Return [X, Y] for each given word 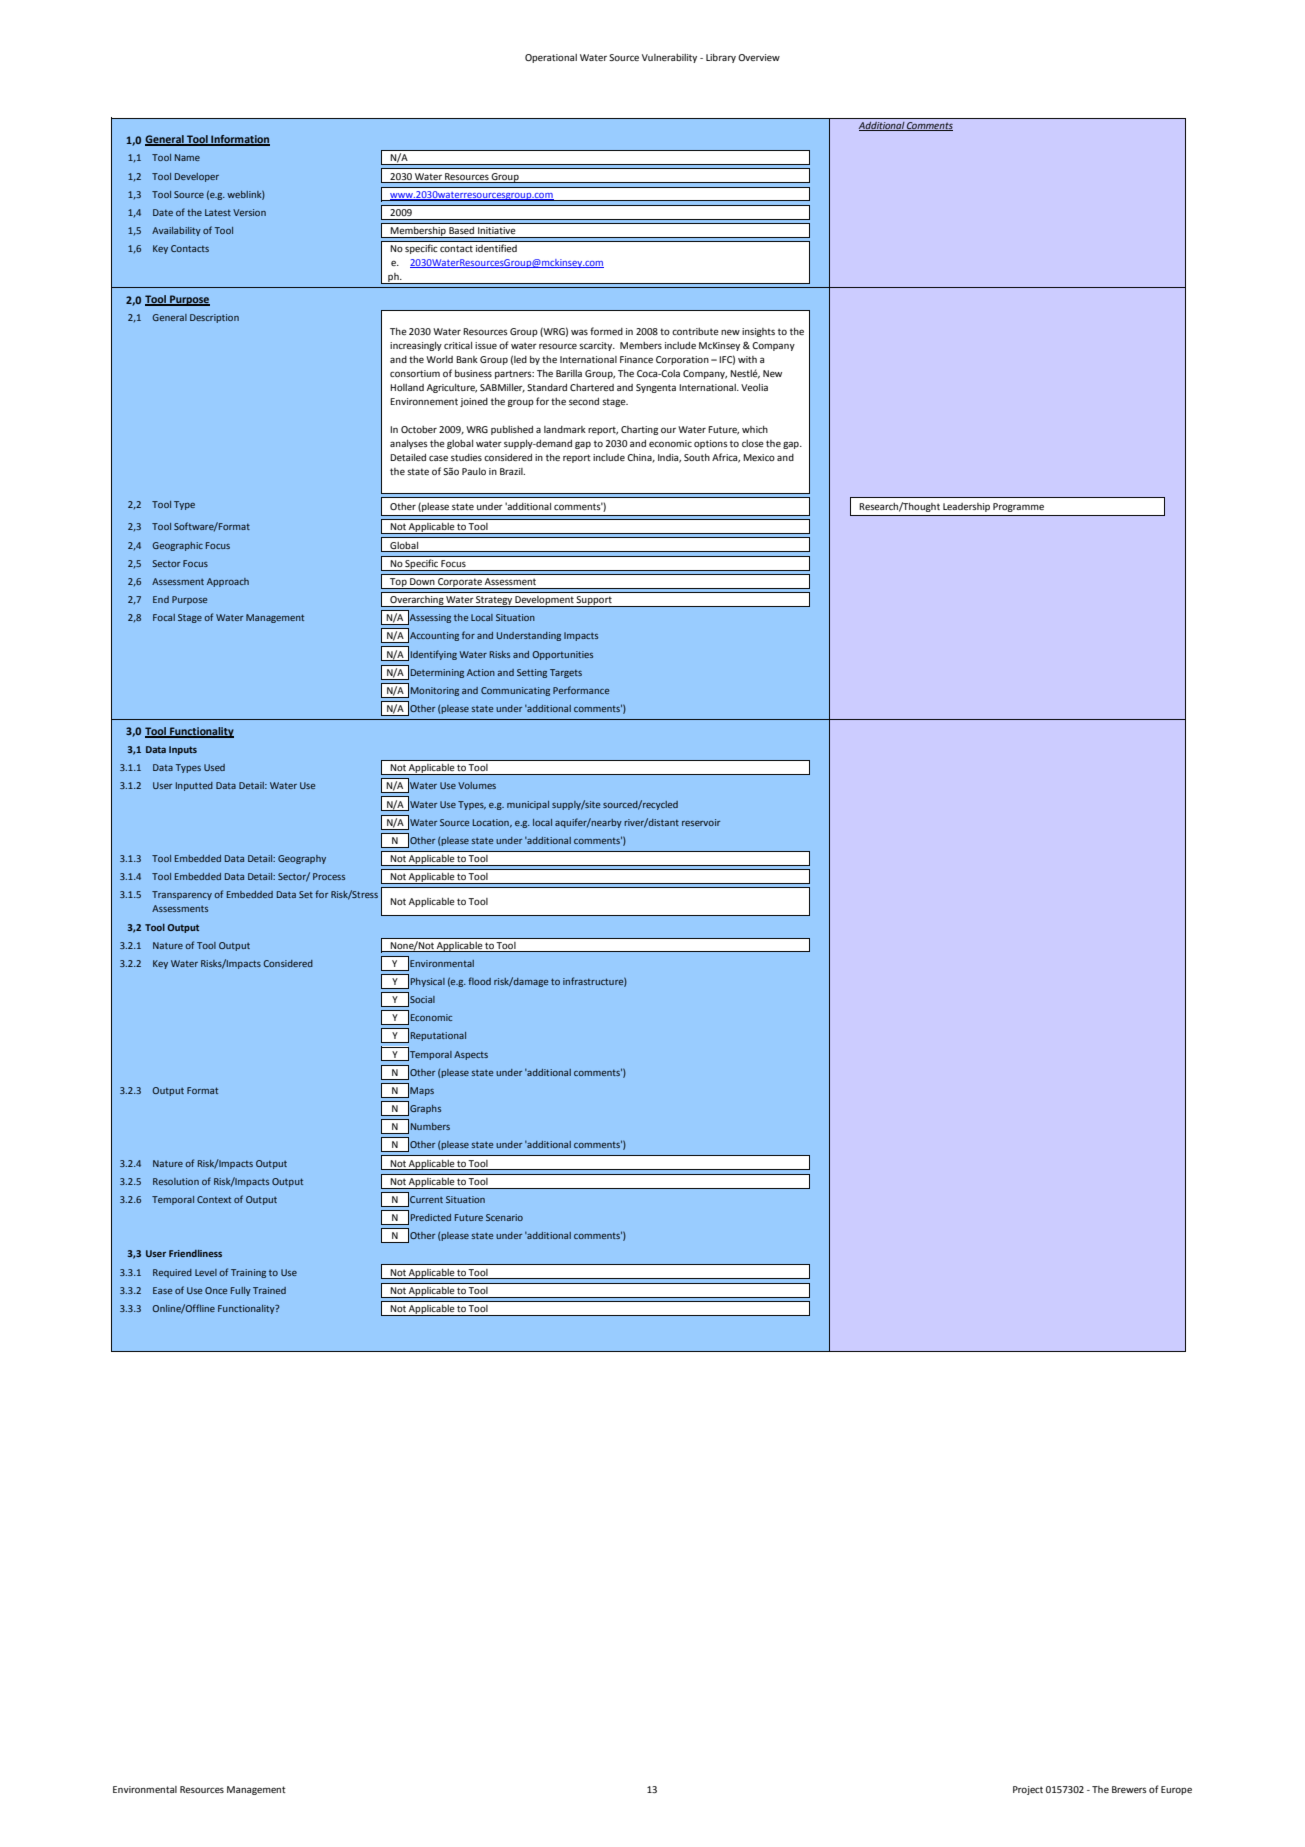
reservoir [701, 822]
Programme [1018, 507]
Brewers [1129, 1789]
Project [1028, 1790]
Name [187, 157]
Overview [759, 57]
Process [329, 876]
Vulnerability [669, 58]
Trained [269, 1290]
